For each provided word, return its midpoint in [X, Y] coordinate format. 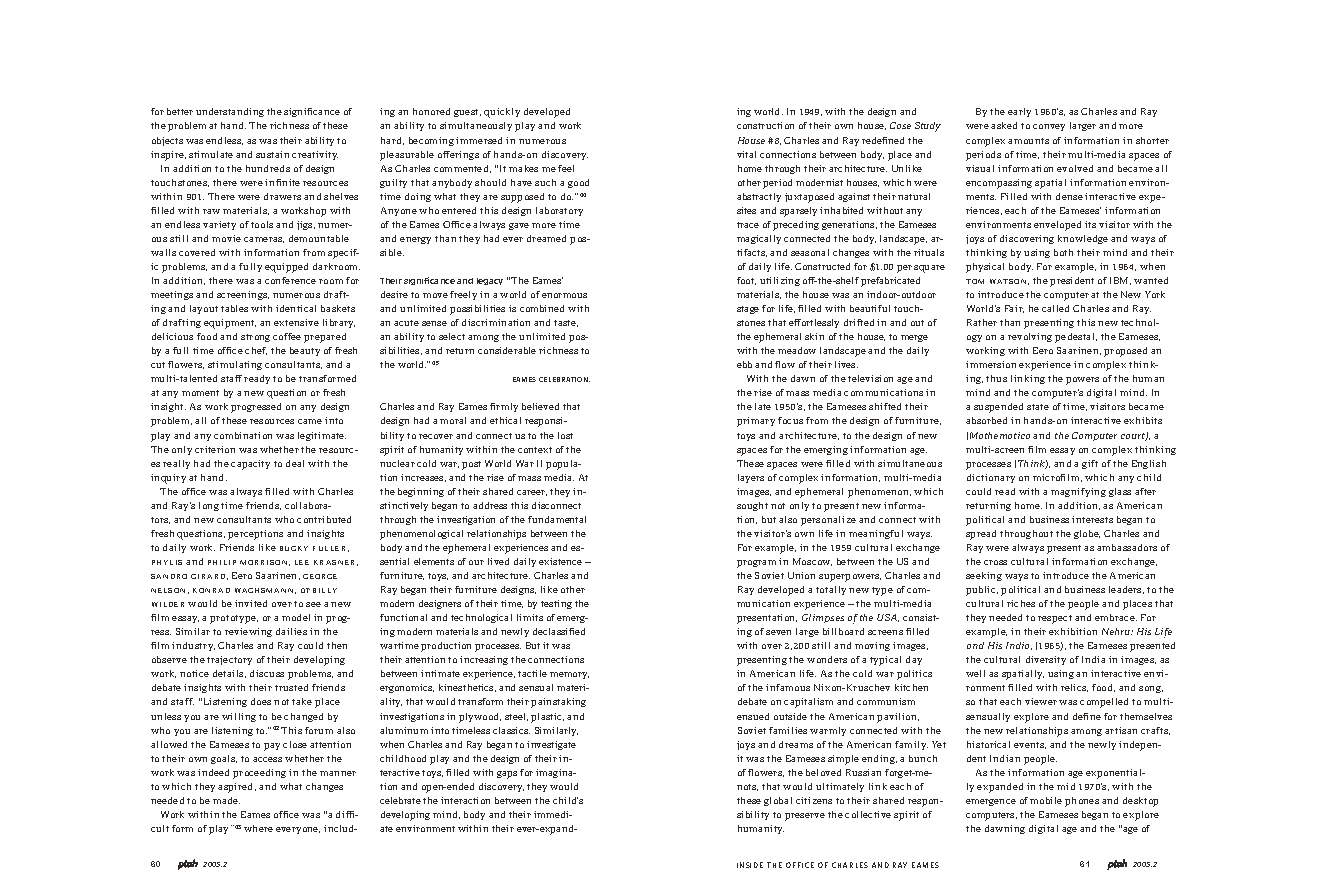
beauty [305, 351]
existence [560, 561]
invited [251, 603]
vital [746, 154]
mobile [1046, 800]
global [778, 801]
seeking [984, 576]
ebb [744, 364]
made [226, 800]
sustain [272, 154]
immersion [991, 364]
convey [1049, 127]
